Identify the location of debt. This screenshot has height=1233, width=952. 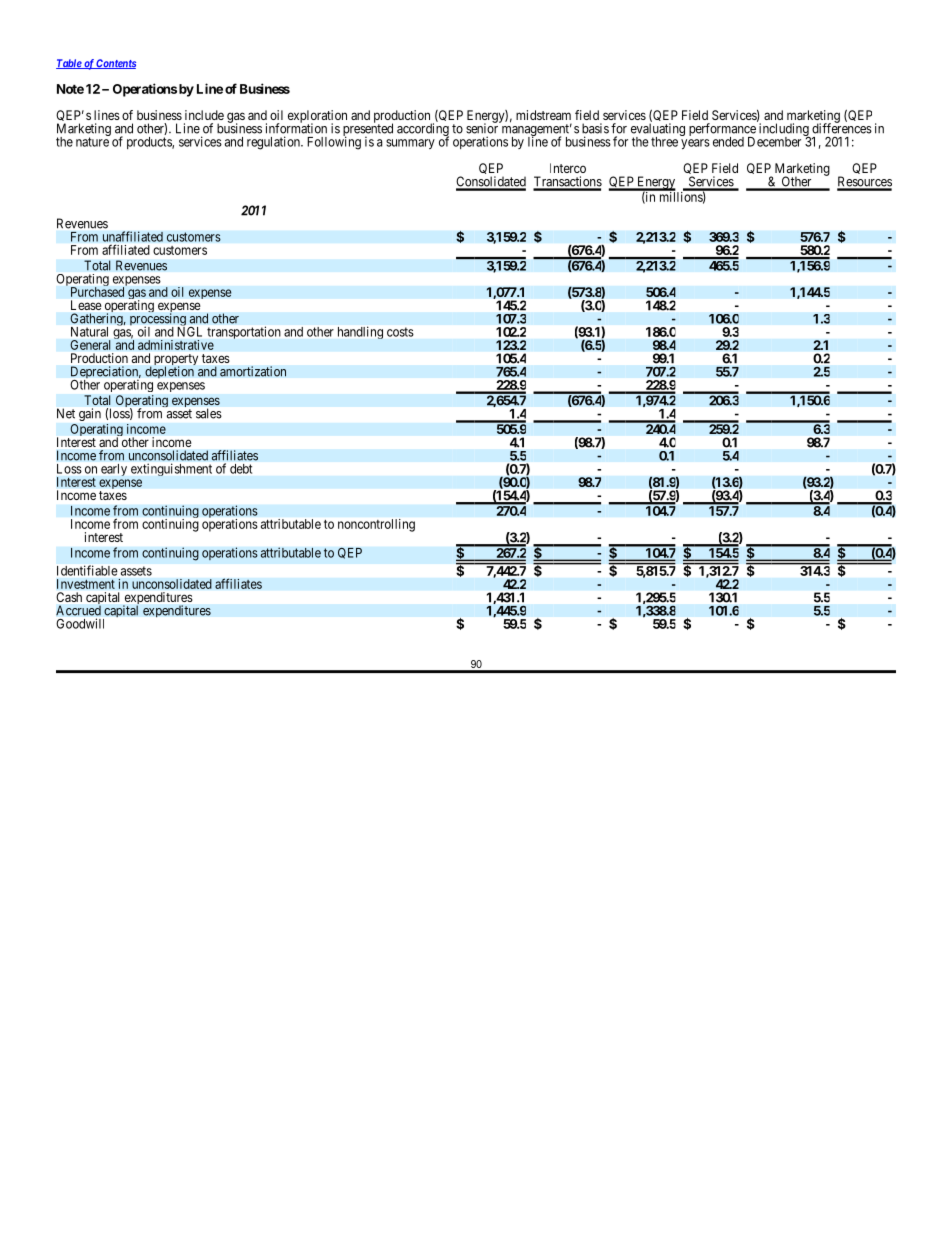
(241, 469).
